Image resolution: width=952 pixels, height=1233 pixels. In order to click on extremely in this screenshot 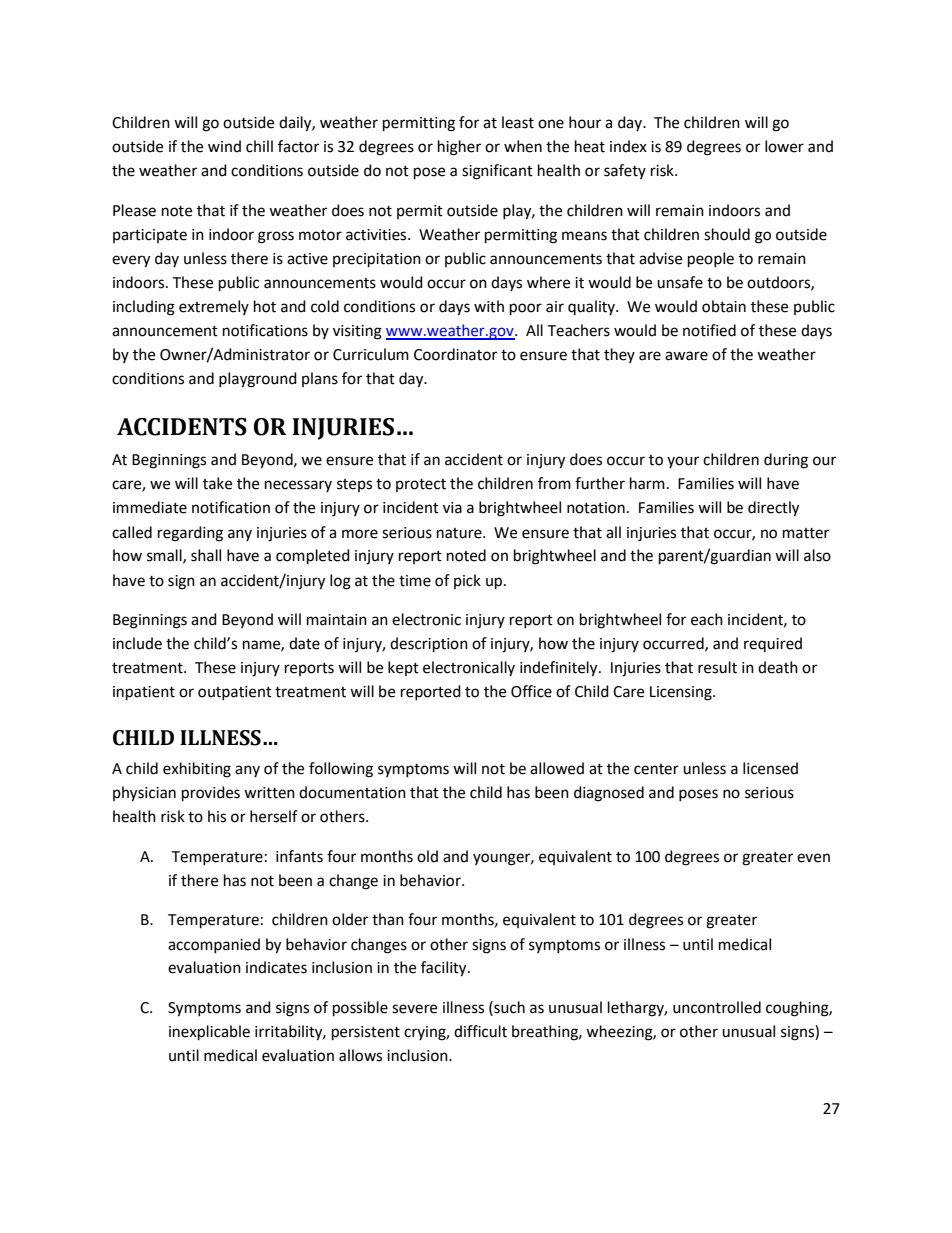, I will do `click(214, 307)`.
